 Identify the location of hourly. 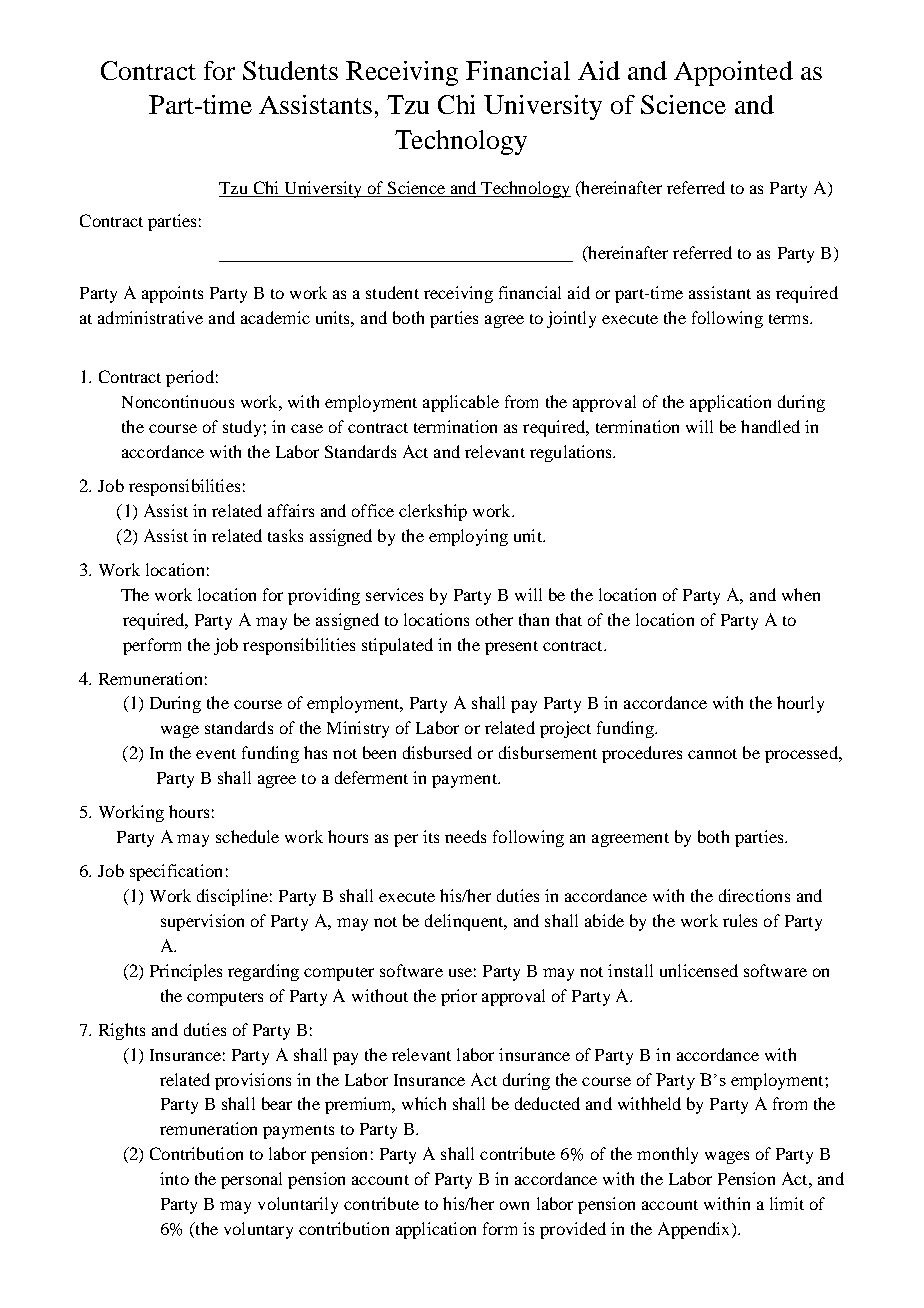
(800, 704).
